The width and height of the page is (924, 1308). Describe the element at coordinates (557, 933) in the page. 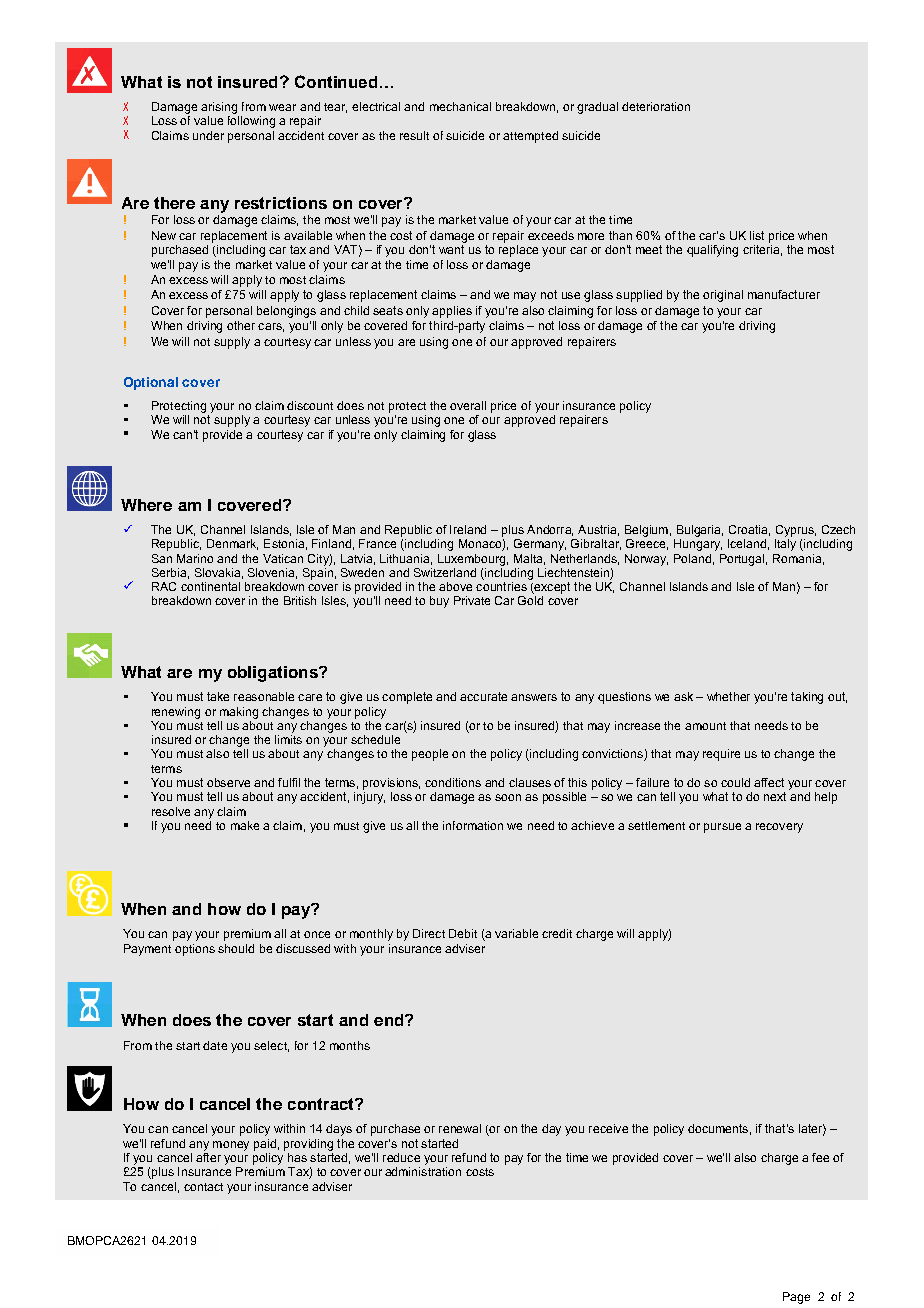

I see `credit` at that location.
